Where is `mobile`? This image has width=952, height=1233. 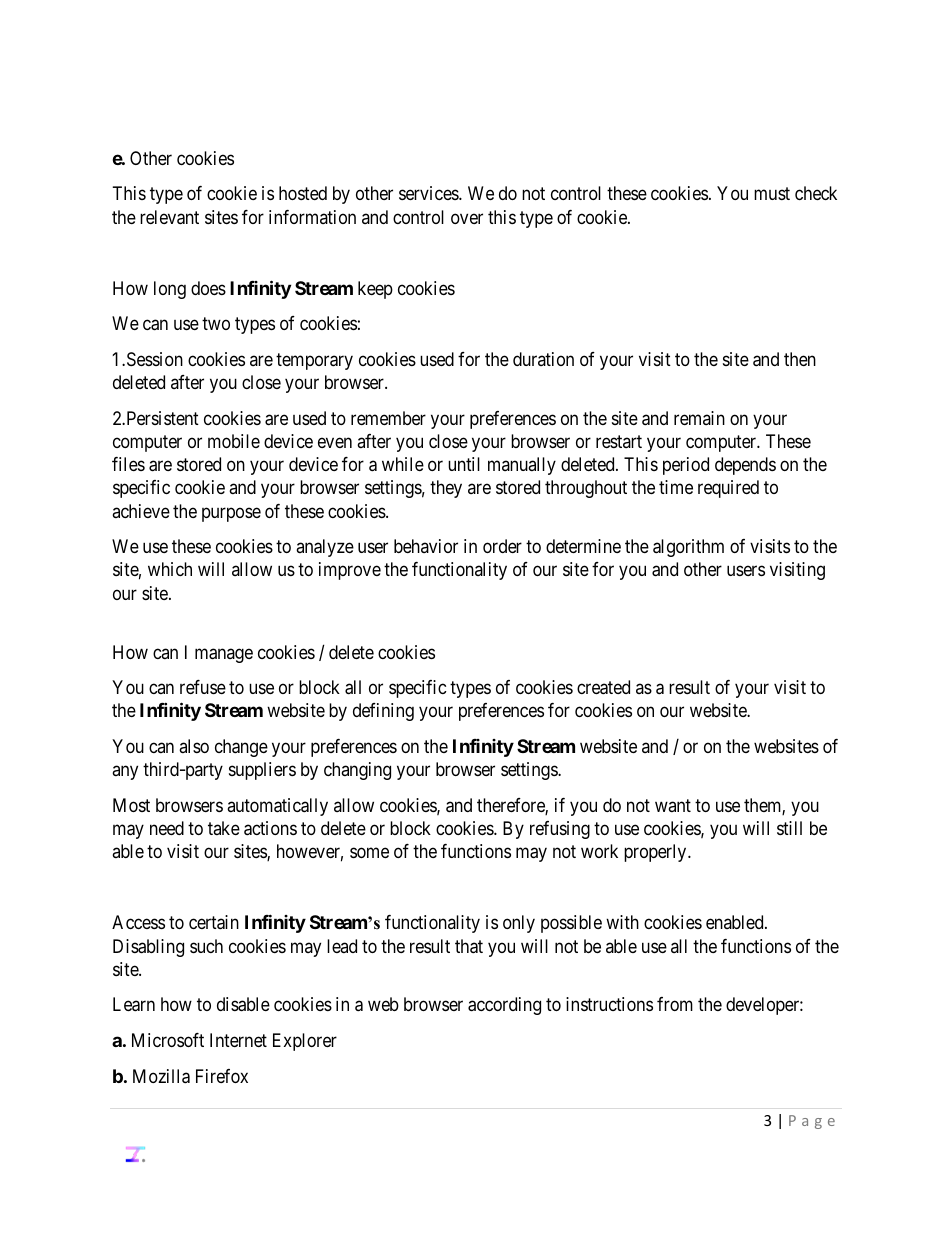 mobile is located at coordinates (234, 441).
